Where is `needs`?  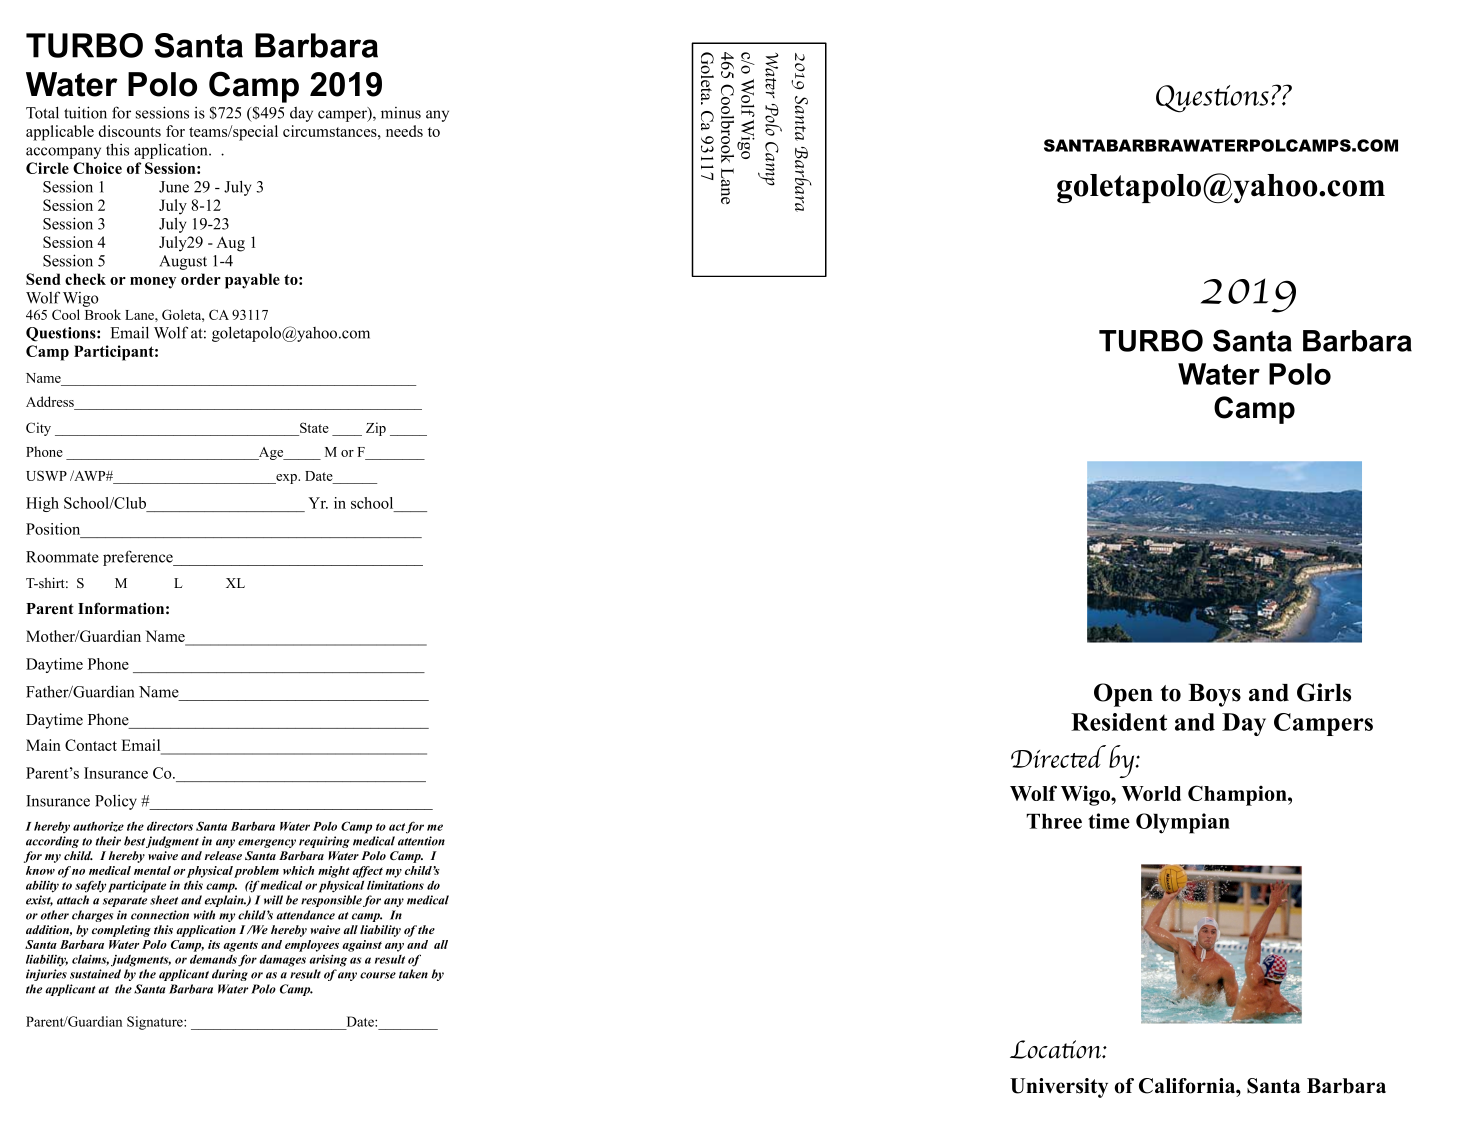
needs is located at coordinates (404, 131).
